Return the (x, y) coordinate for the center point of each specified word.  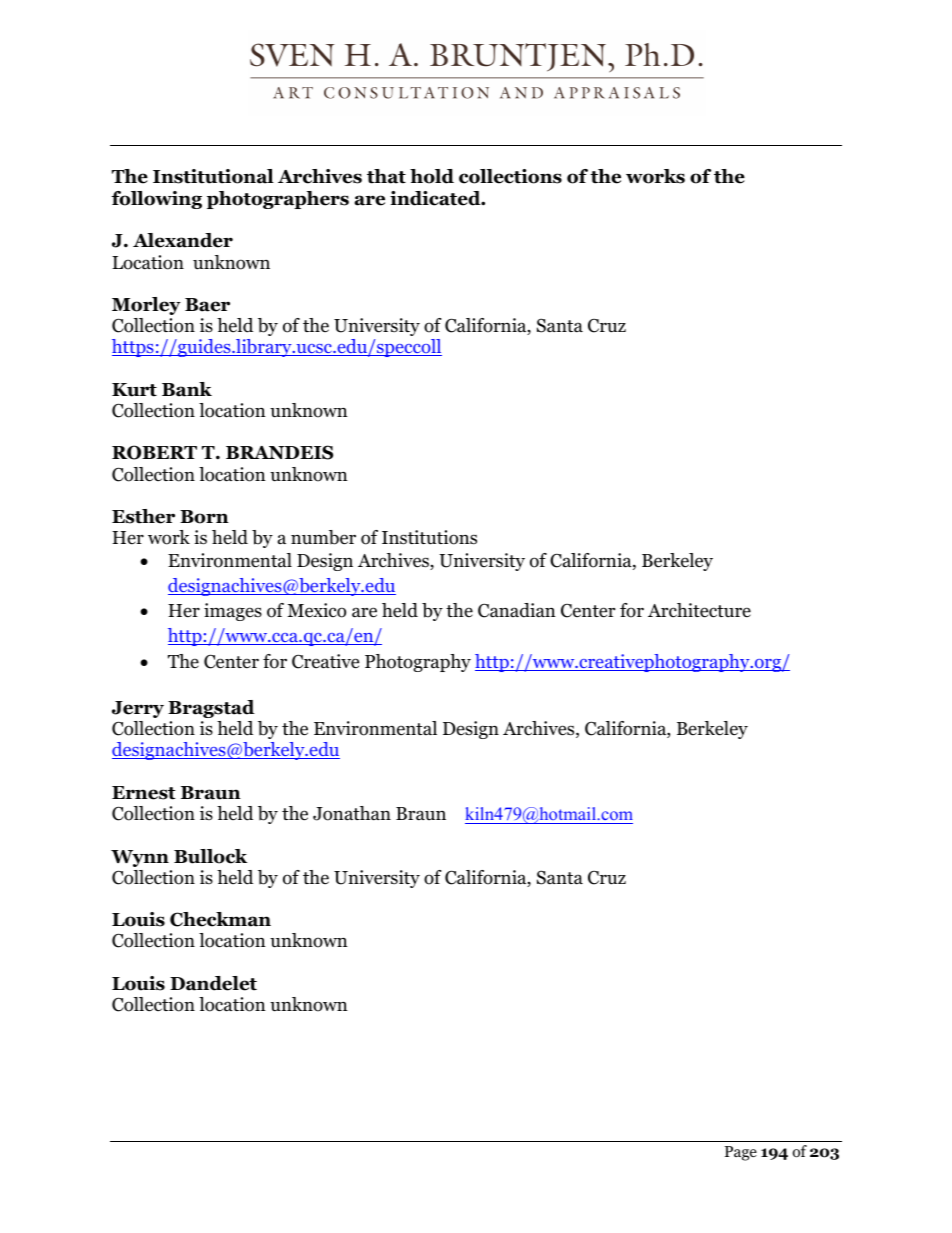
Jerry (138, 709)
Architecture (699, 610)
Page (741, 1153)
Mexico (316, 610)
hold (432, 176)
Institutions (429, 537)
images (233, 612)
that (386, 176)
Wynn (140, 858)
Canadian (517, 610)
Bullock (210, 856)
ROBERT (154, 452)
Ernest (144, 793)
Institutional (213, 176)
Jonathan (352, 813)
